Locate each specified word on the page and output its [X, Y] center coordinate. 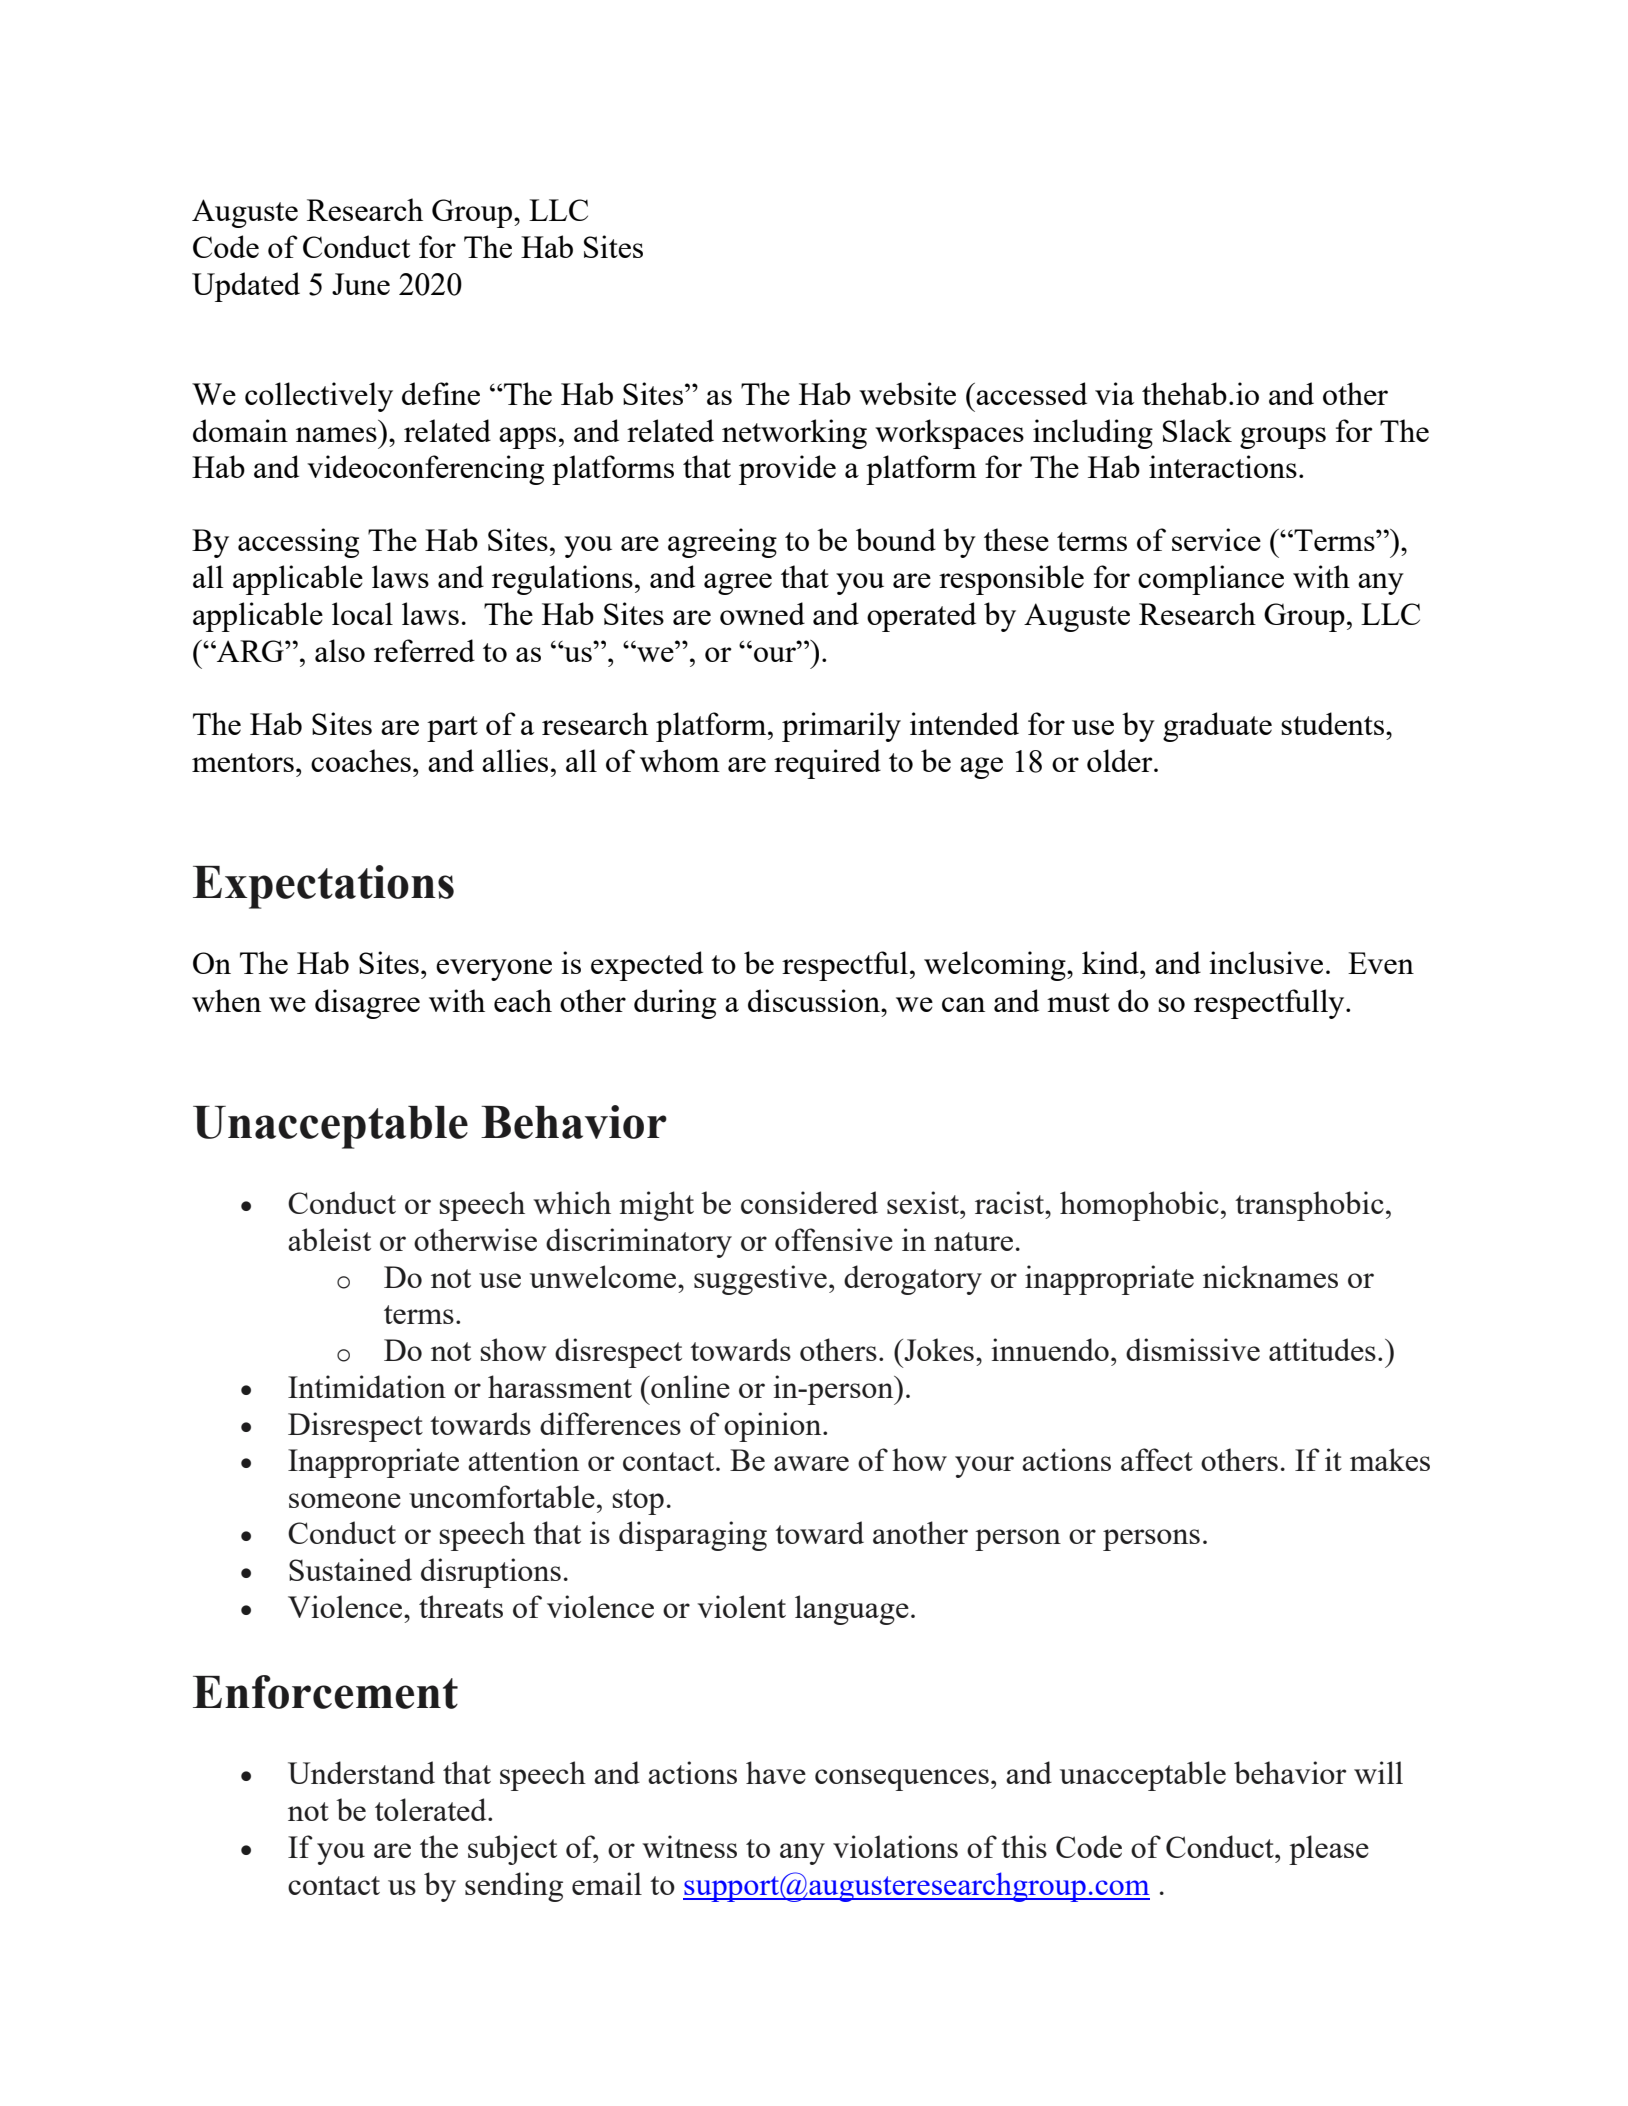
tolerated [432, 1809]
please [1329, 1850]
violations [895, 1846]
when [226, 1000]
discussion [815, 1000]
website [907, 393]
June [361, 284]
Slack [1197, 430]
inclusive [1266, 962]
